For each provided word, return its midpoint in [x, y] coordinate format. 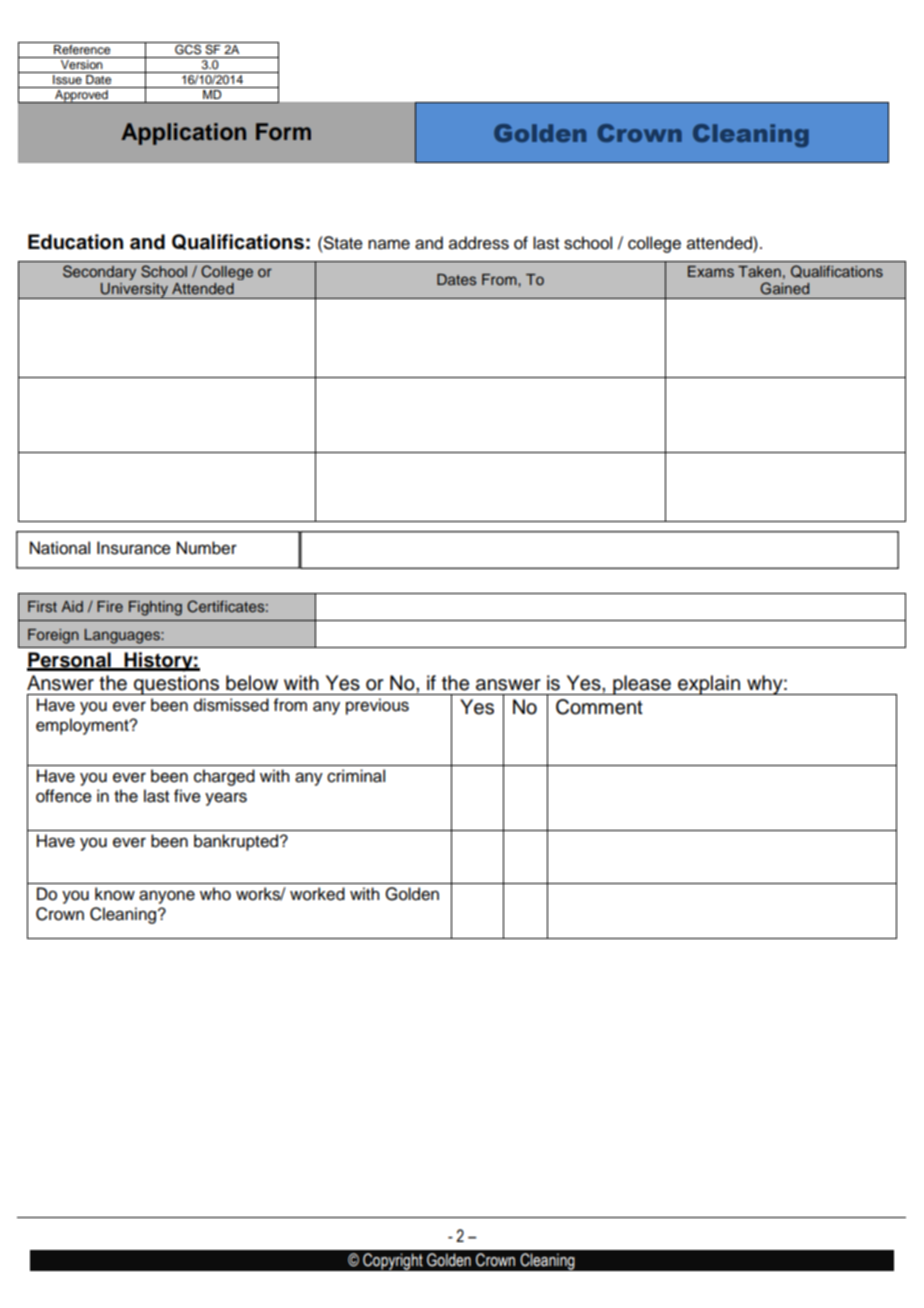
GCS [188, 48]
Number [207, 548]
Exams [711, 271]
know [115, 894]
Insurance [134, 548]
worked [317, 894]
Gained [784, 288]
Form [283, 132]
